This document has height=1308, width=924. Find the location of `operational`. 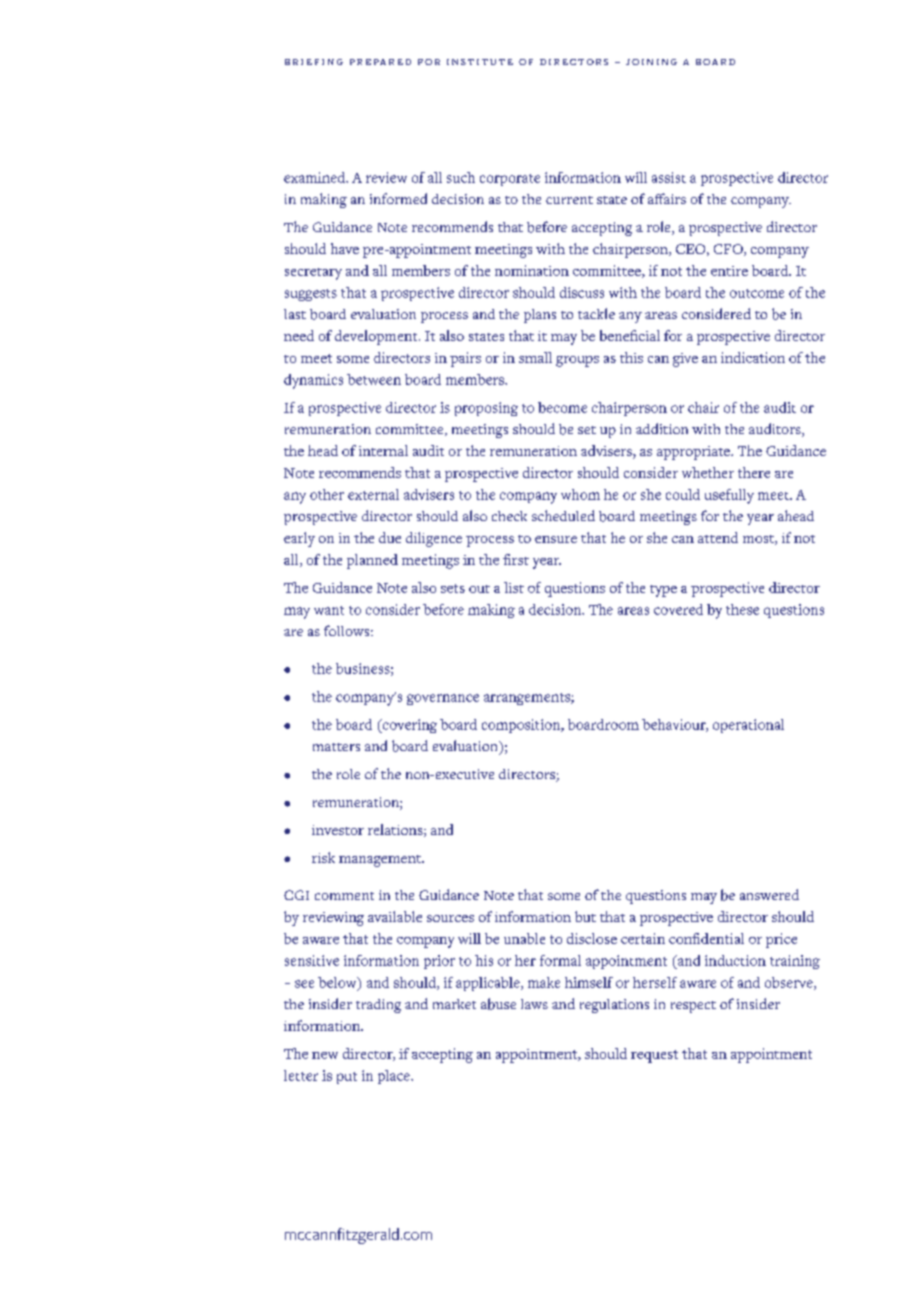

operational is located at coordinates (748, 726).
